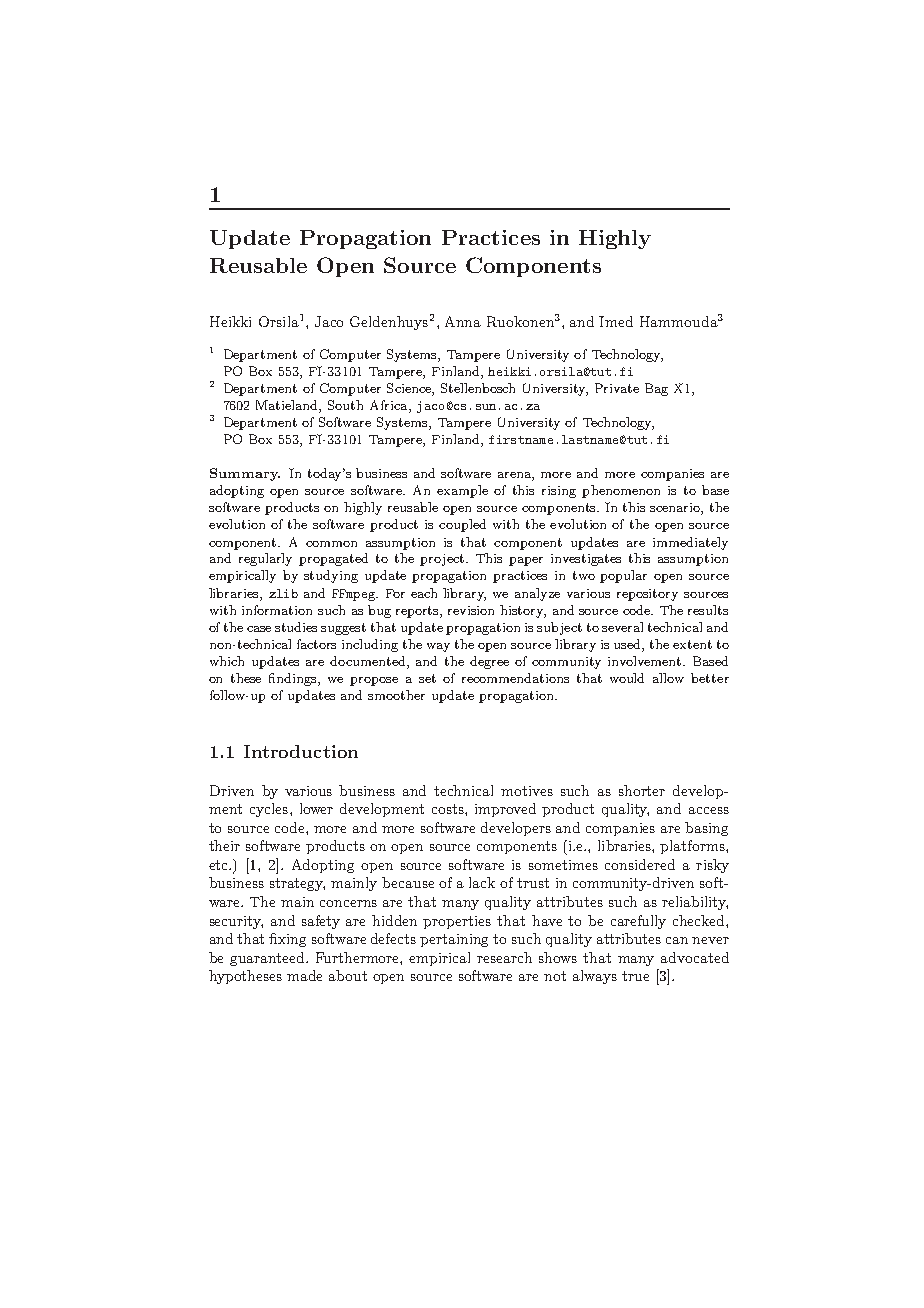 The width and height of the document is (924, 1308). I want to click on pertaining, so click(454, 940).
